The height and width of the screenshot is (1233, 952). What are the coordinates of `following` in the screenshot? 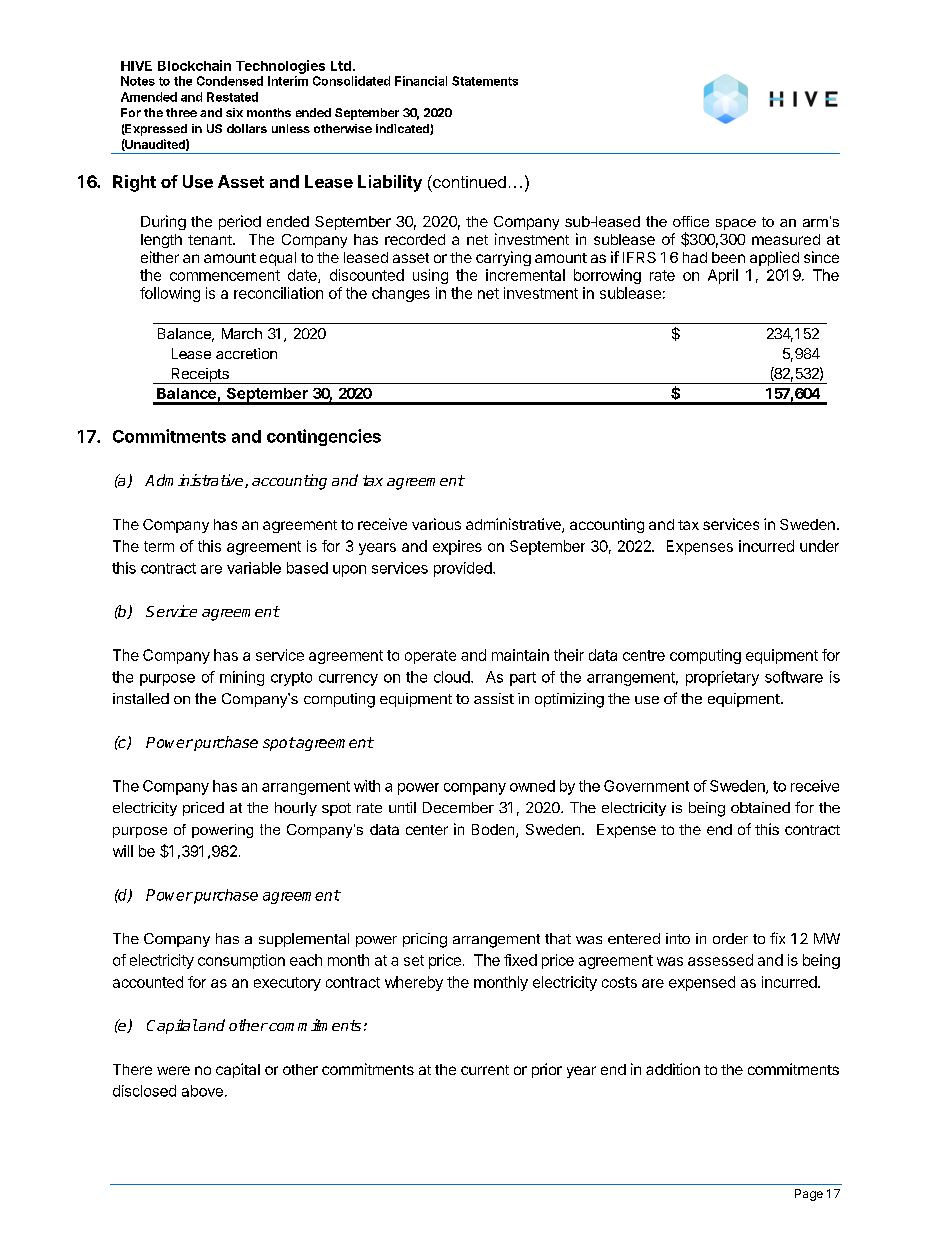 It's located at (170, 294).
